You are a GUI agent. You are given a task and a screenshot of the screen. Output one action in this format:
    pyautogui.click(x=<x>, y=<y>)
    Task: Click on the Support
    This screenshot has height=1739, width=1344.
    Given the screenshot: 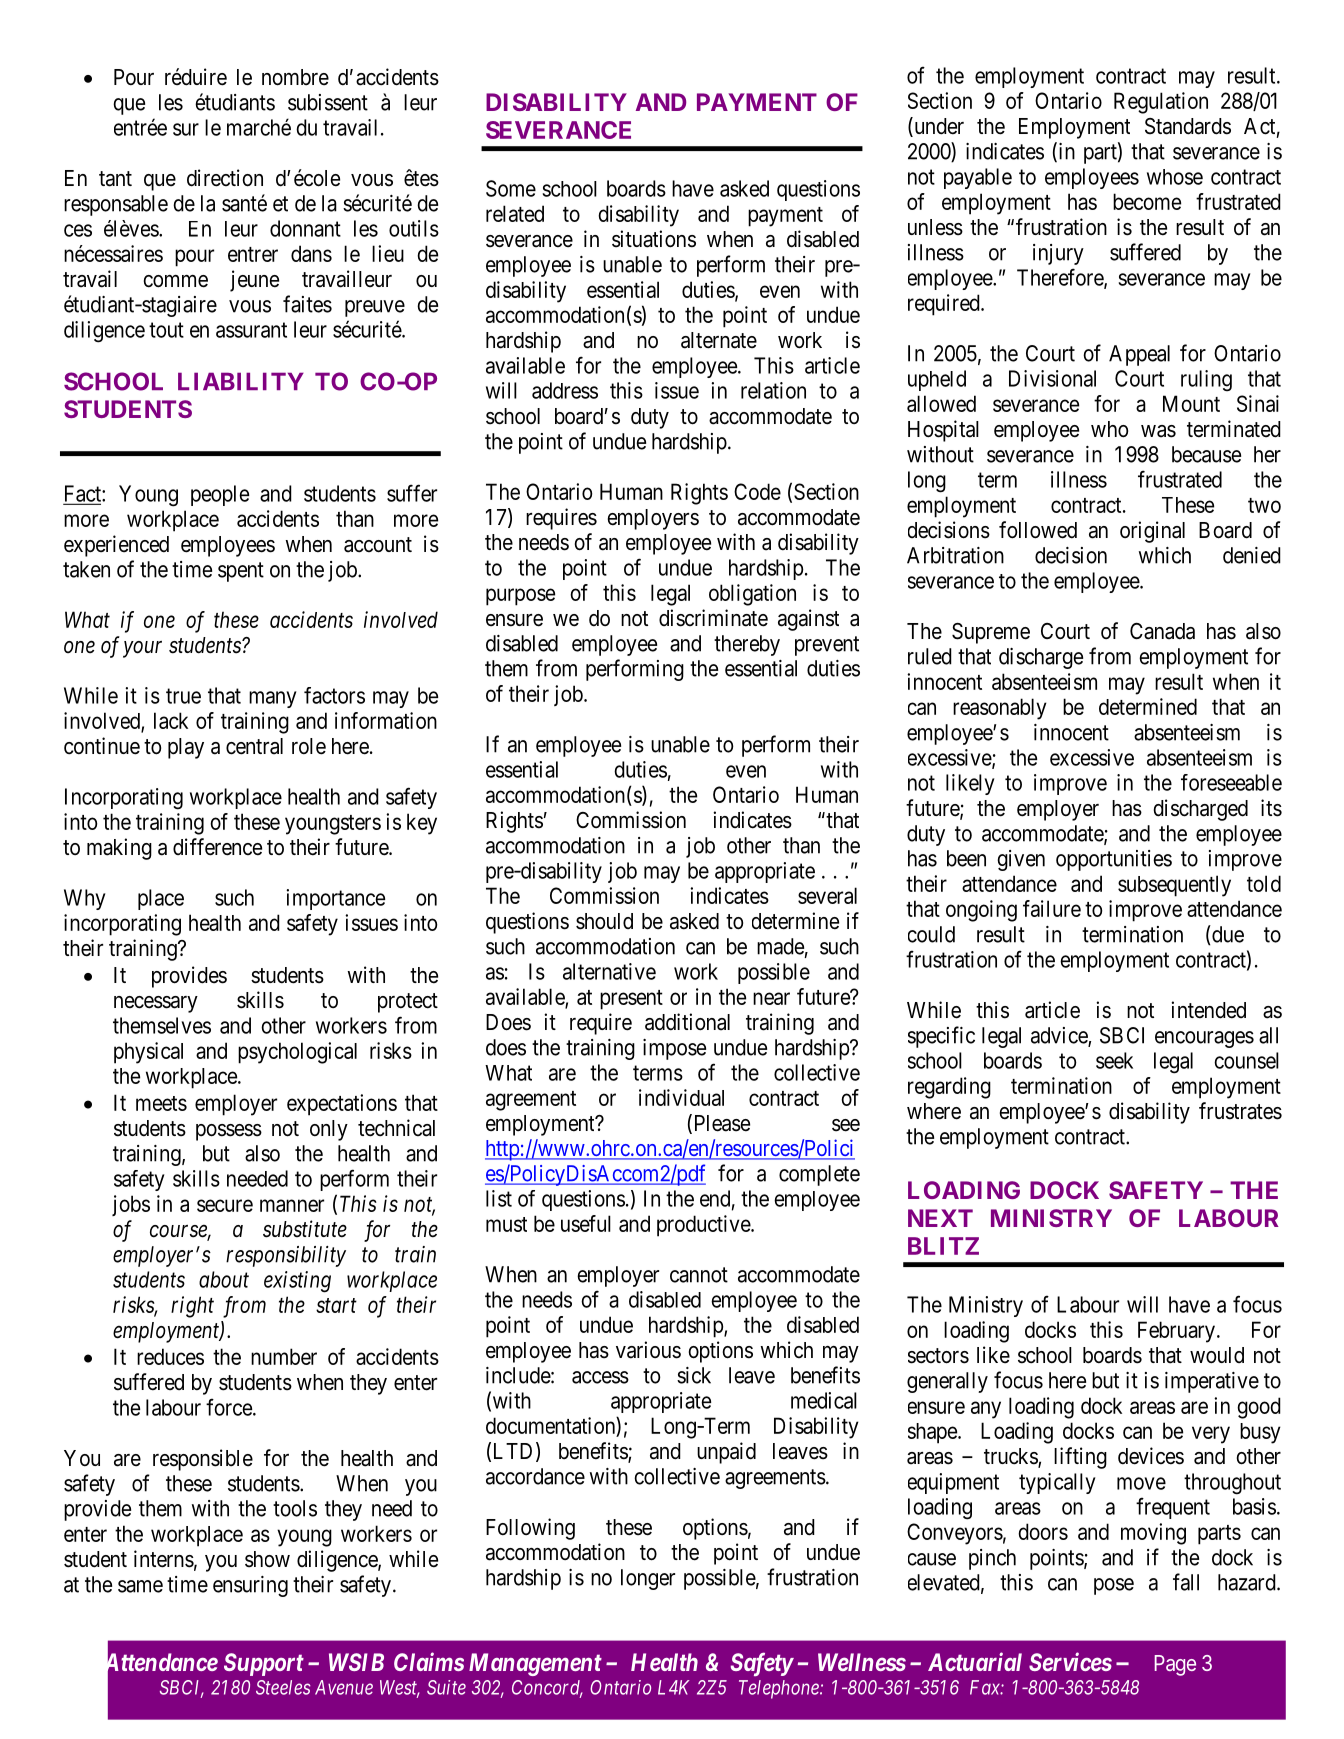 What is the action you would take?
    pyautogui.click(x=264, y=1664)
